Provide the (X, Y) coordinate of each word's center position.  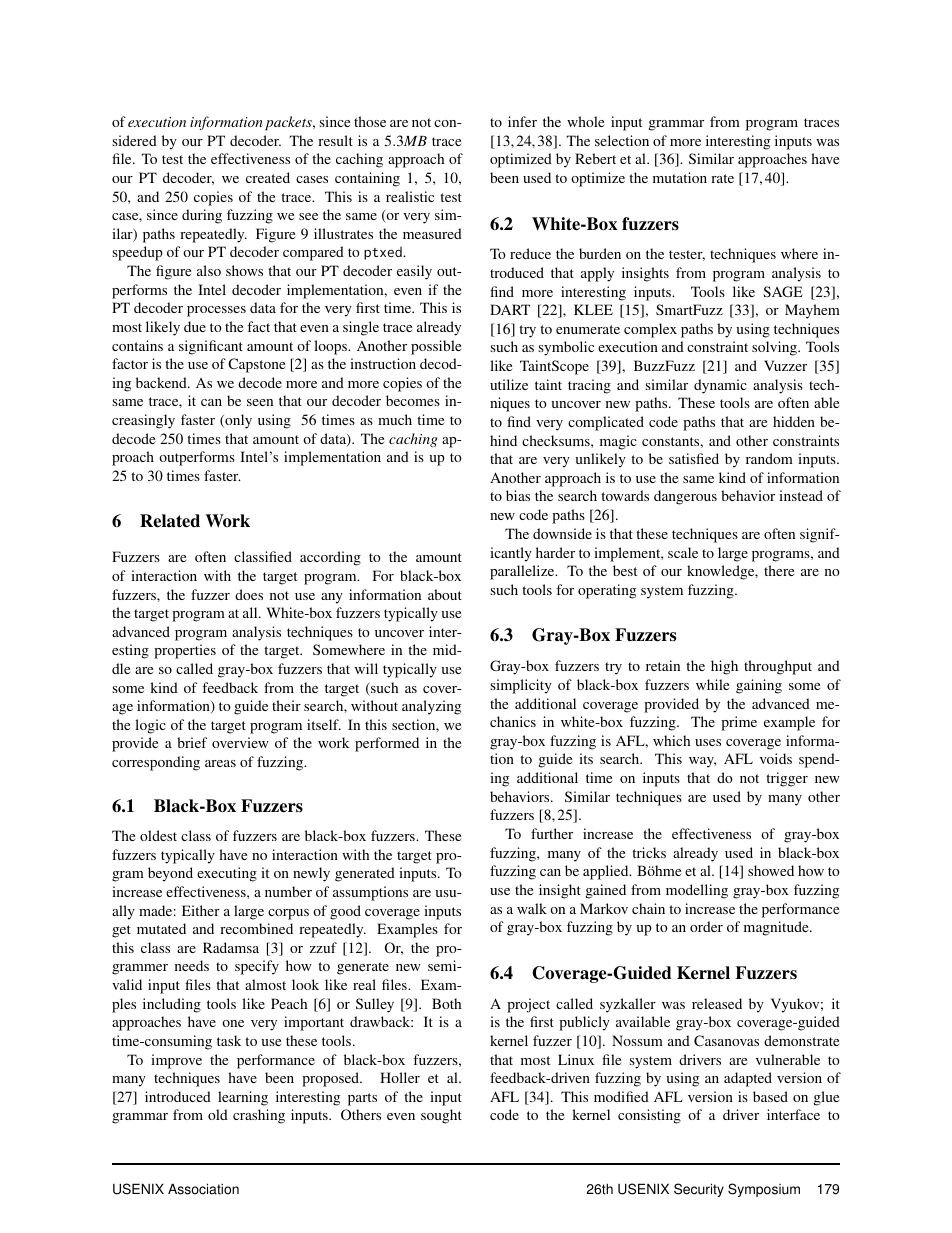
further (552, 833)
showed (771, 870)
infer (522, 121)
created (268, 177)
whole (585, 121)
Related (170, 521)
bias (518, 495)
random (769, 458)
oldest (158, 835)
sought (441, 1116)
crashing (259, 1116)
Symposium (764, 1190)
